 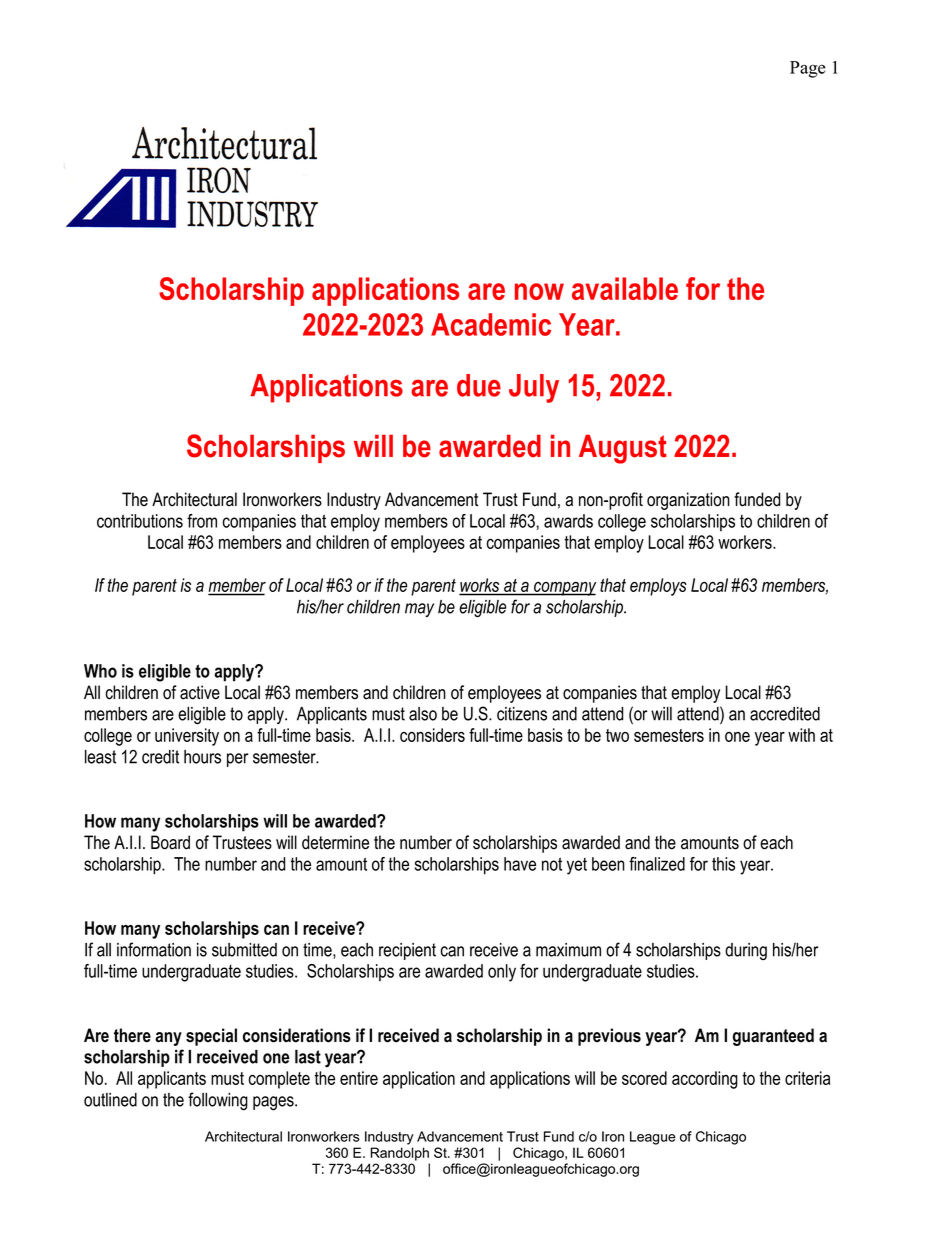 What do you see at coordinates (154, 949) in the page?
I see `information` at bounding box center [154, 949].
